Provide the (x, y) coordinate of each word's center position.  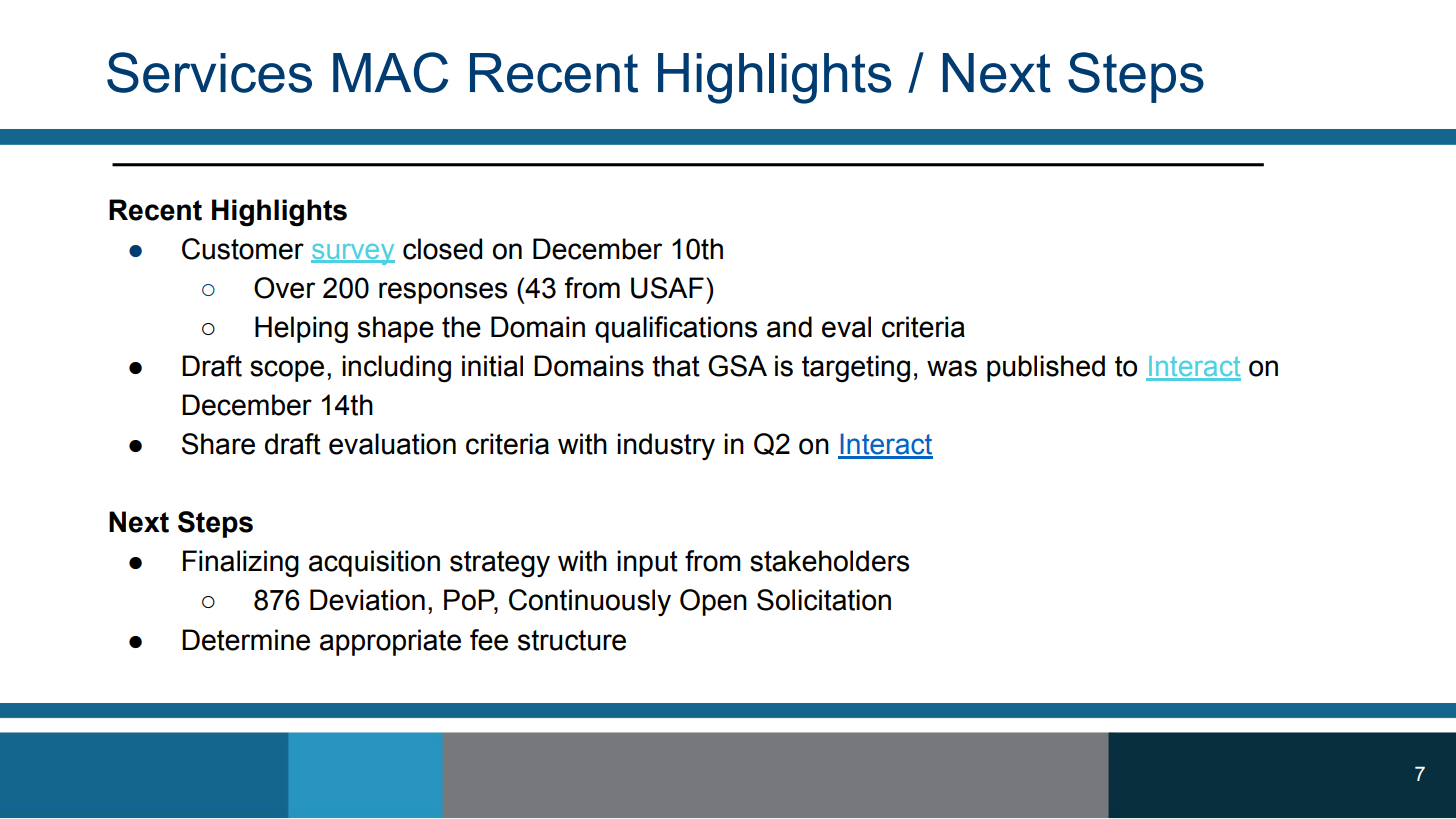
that (676, 366)
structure (572, 640)
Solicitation (824, 600)
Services (209, 72)
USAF (667, 288)
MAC (390, 72)
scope (287, 371)
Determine (246, 640)
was (952, 368)
